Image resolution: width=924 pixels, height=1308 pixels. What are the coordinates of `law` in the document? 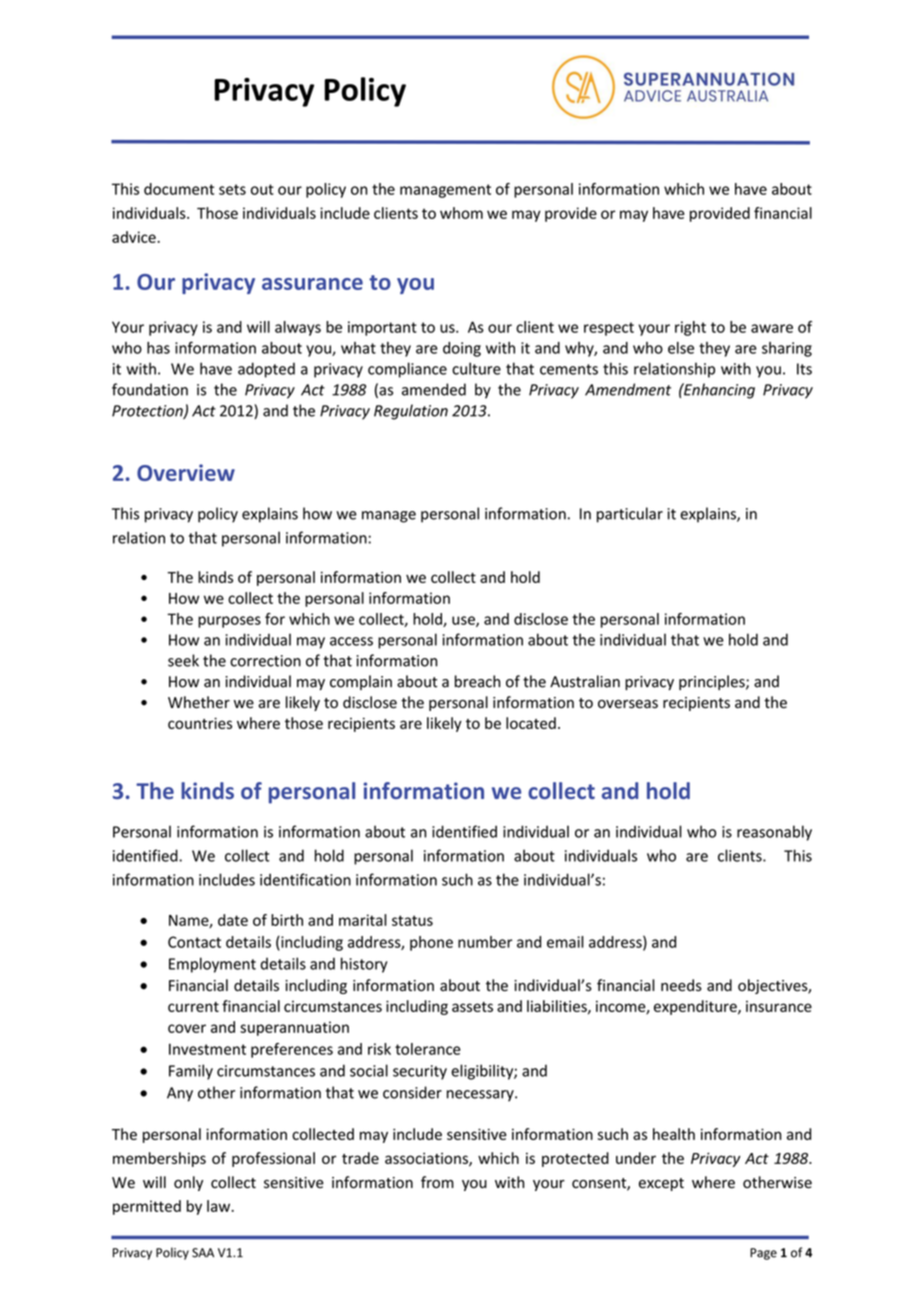 It's located at (220, 1206).
